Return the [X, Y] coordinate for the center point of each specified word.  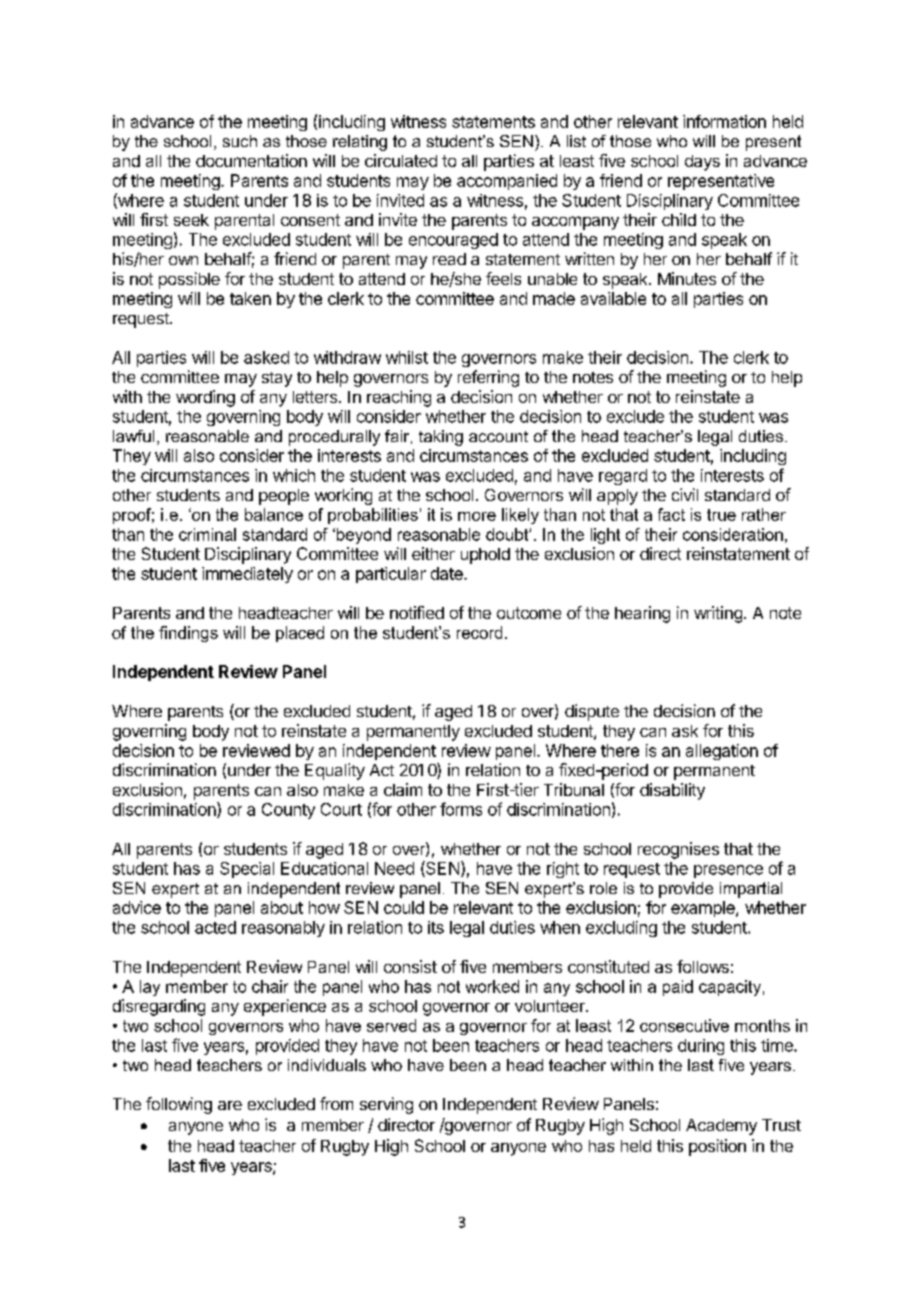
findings [188, 634]
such [240, 141]
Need [394, 868]
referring [488, 378]
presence [728, 871]
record [479, 632]
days [702, 163]
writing [718, 614]
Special [247, 870]
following [179, 1105]
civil [685, 494]
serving [386, 1105]
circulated [401, 160]
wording [205, 398]
